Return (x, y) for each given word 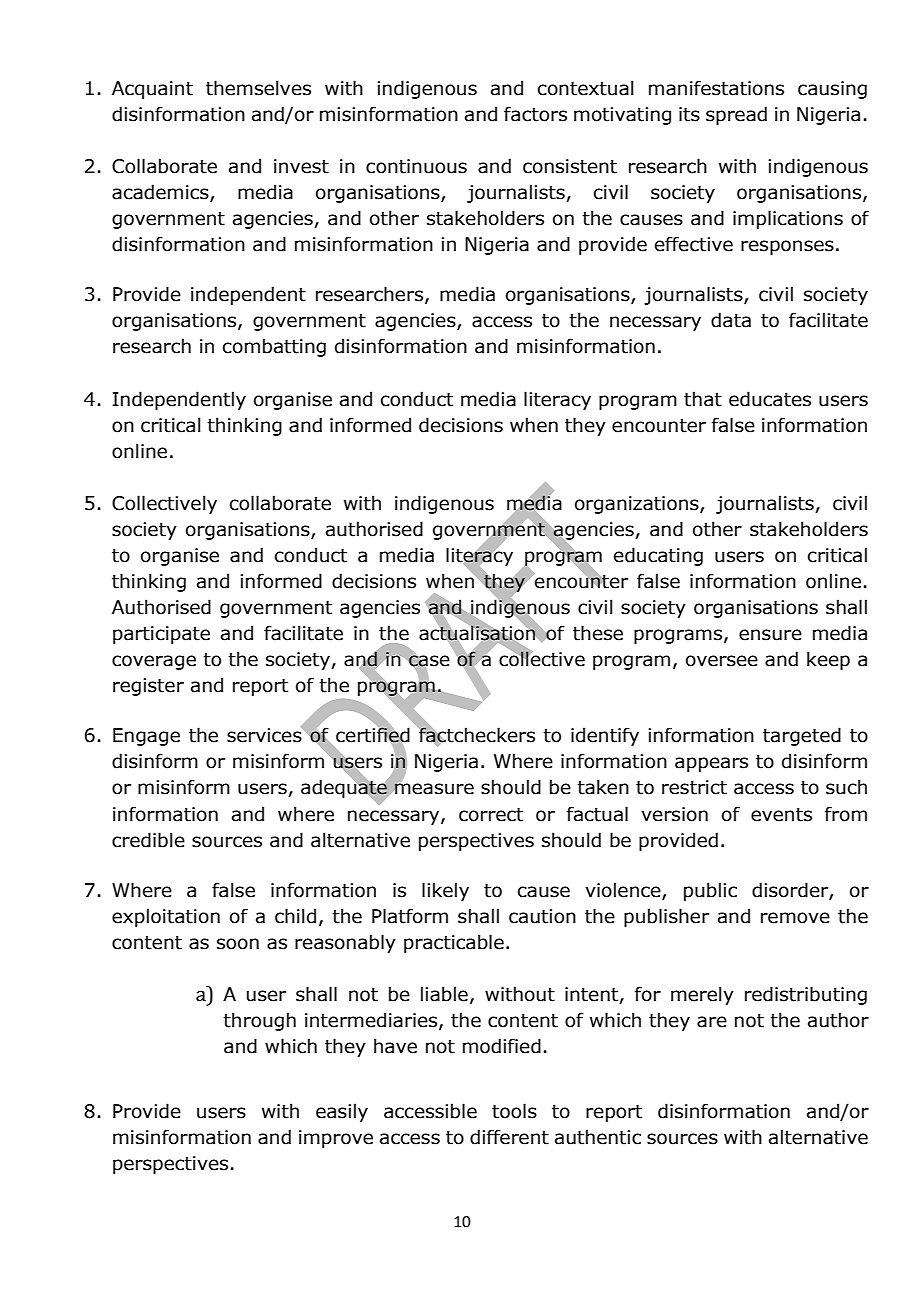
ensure (770, 635)
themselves (258, 88)
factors (535, 114)
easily (342, 1112)
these (598, 633)
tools (514, 1111)
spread (736, 115)
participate (161, 635)
